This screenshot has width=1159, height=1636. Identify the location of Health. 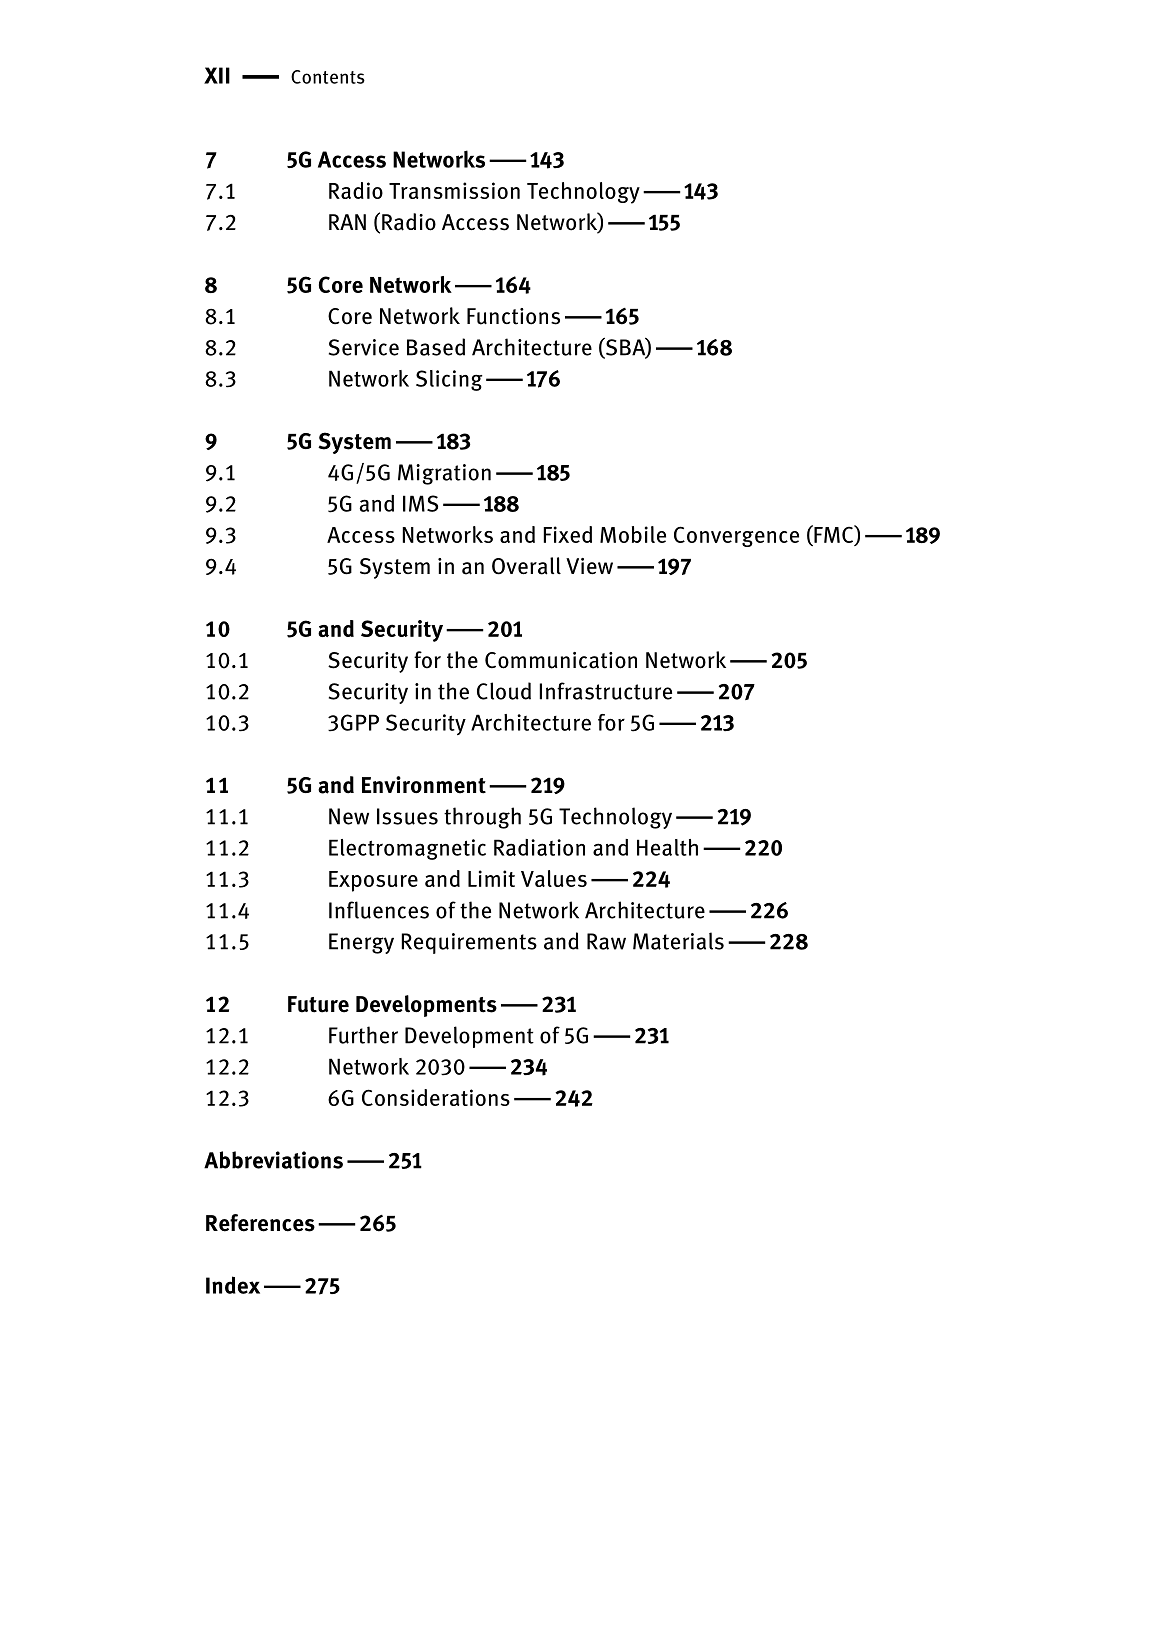
(667, 847).
